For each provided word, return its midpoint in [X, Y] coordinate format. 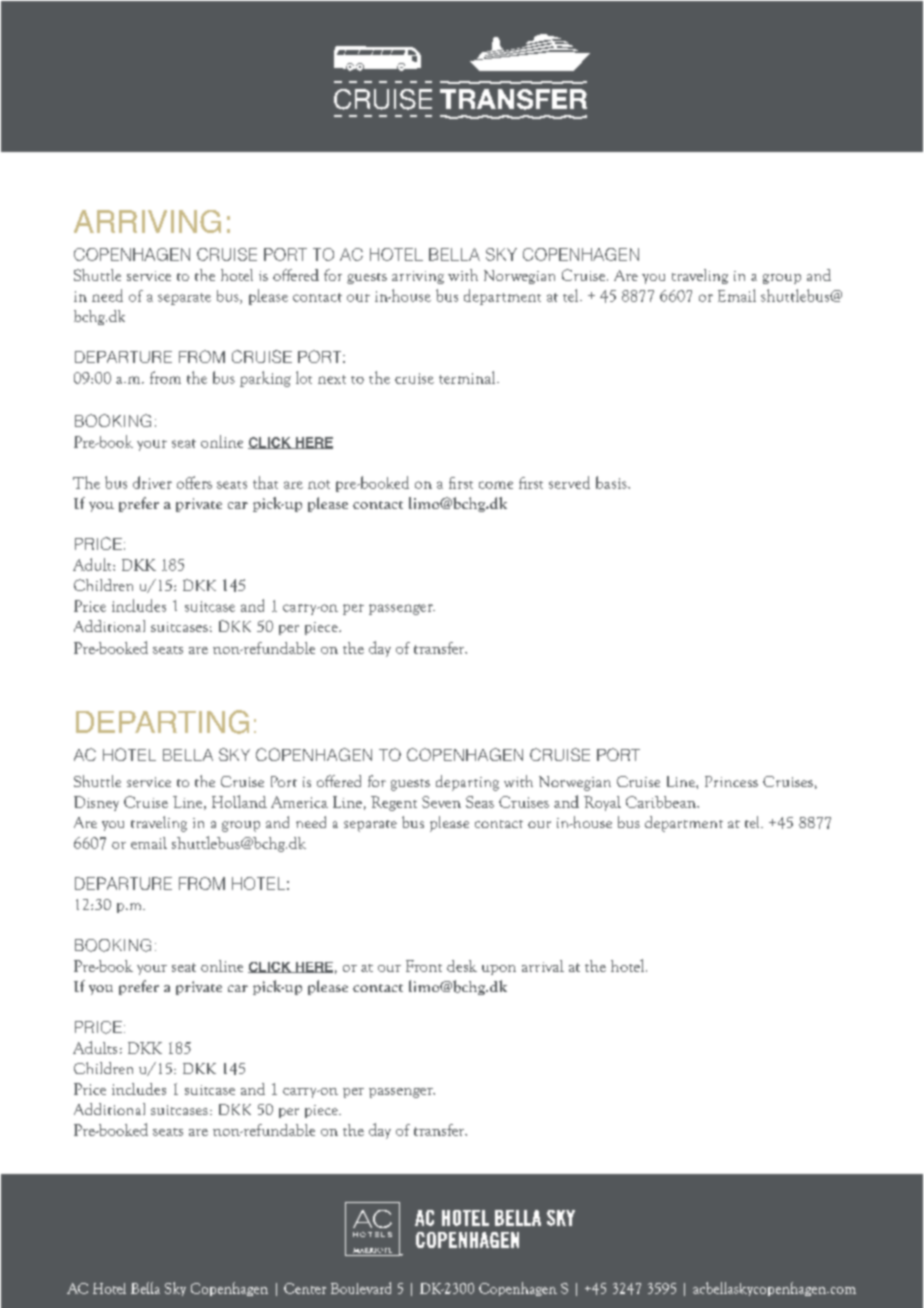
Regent [394, 803]
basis [612, 482]
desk [462, 966]
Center [305, 1288]
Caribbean [662, 802]
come [496, 485]
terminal [468, 377]
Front [424, 966]
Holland [239, 801]
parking [265, 379]
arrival [543, 966]
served [569, 482]
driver [152, 482]
